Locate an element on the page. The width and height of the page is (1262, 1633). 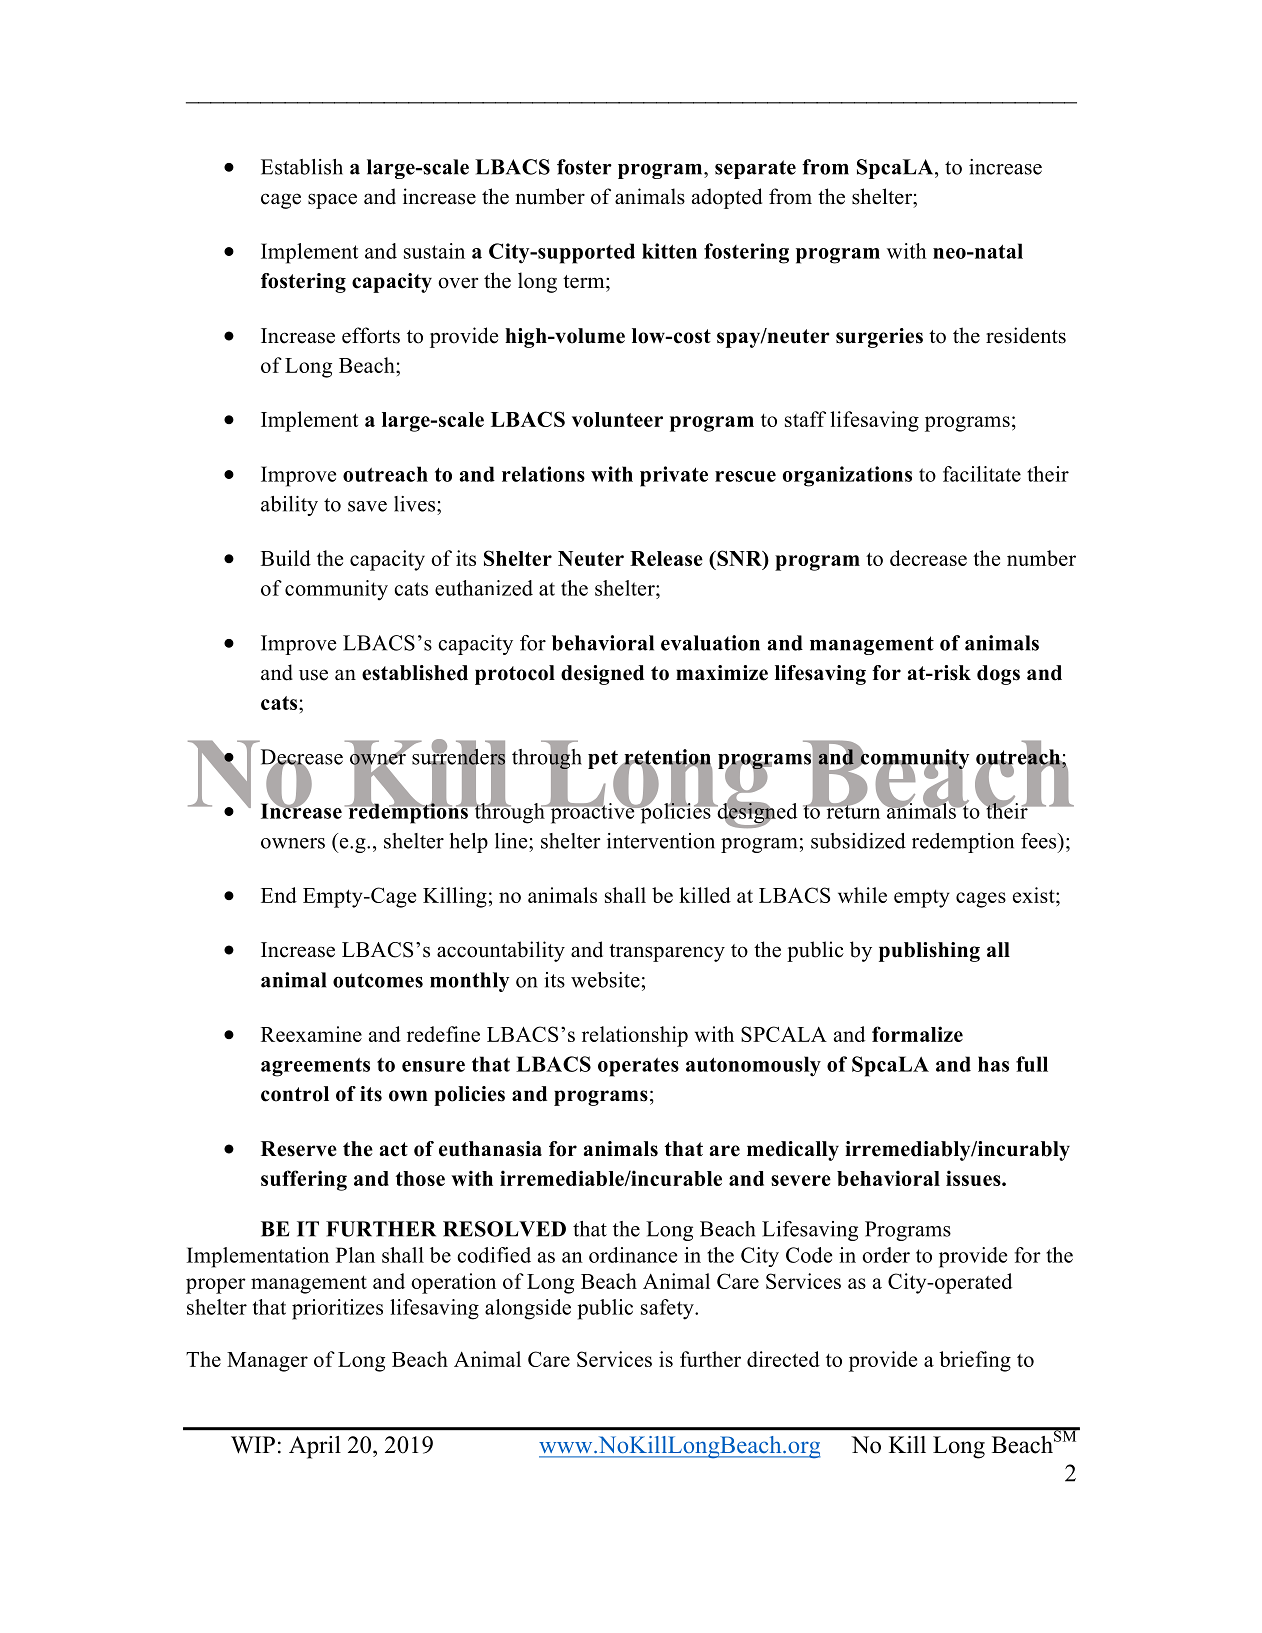
surgeries is located at coordinates (879, 338).
